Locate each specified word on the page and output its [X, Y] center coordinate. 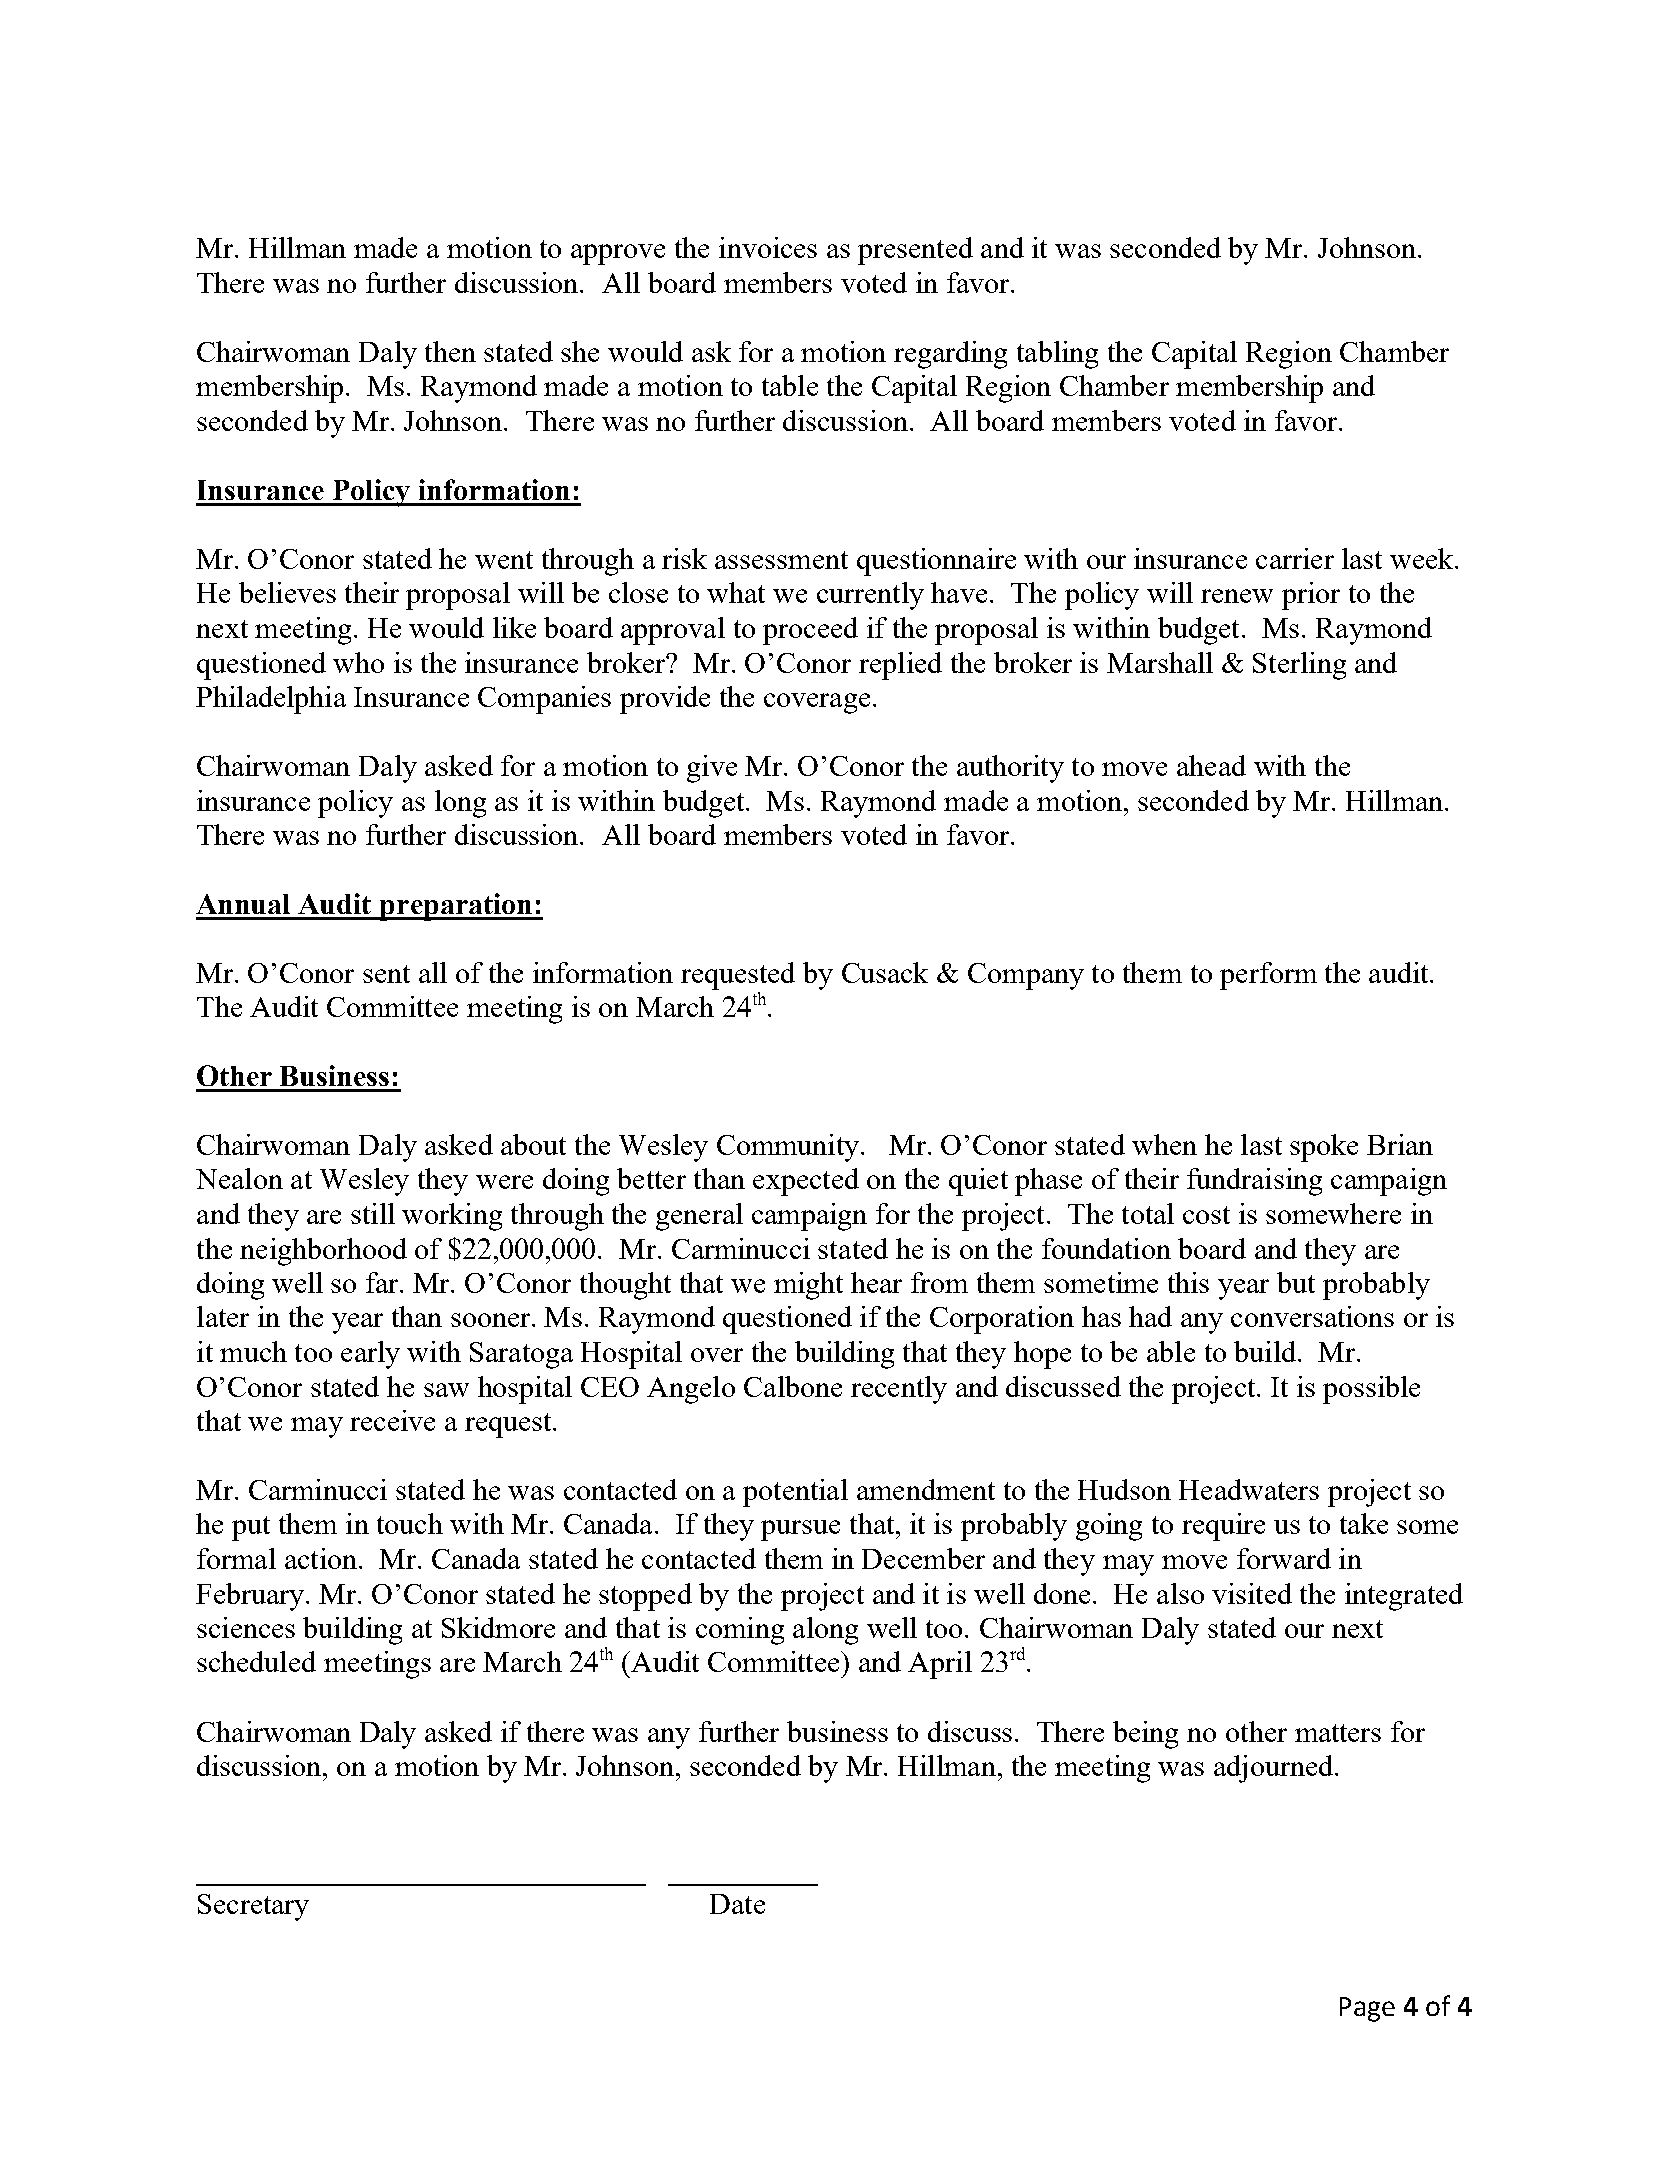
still [373, 1213]
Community [788, 1148]
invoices [768, 247]
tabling [1057, 355]
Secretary [253, 1907]
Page [1367, 2009]
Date [737, 1904]
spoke [1324, 1148]
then [450, 351]
